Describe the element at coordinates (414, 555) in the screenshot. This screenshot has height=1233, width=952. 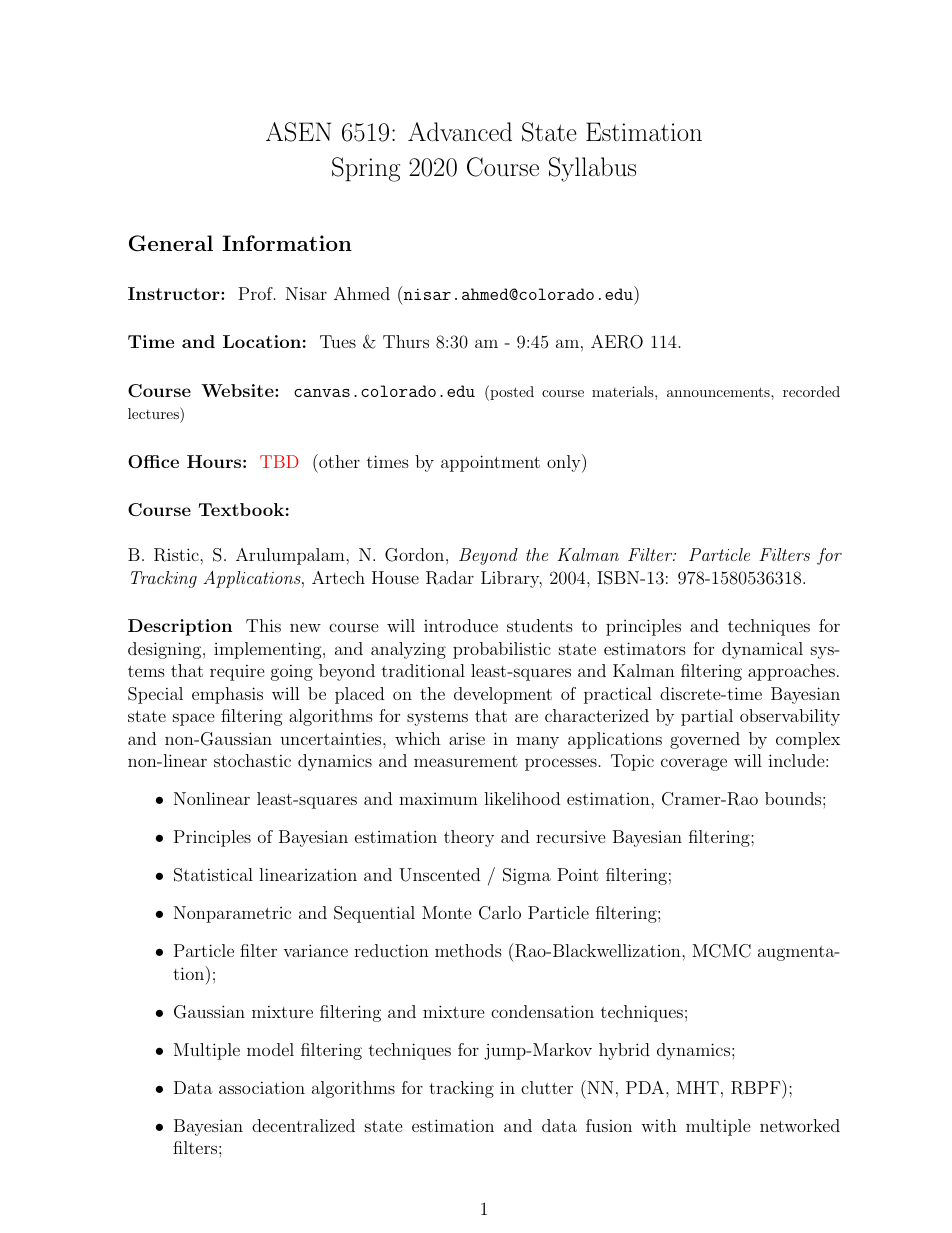
I see `Gordon` at that location.
